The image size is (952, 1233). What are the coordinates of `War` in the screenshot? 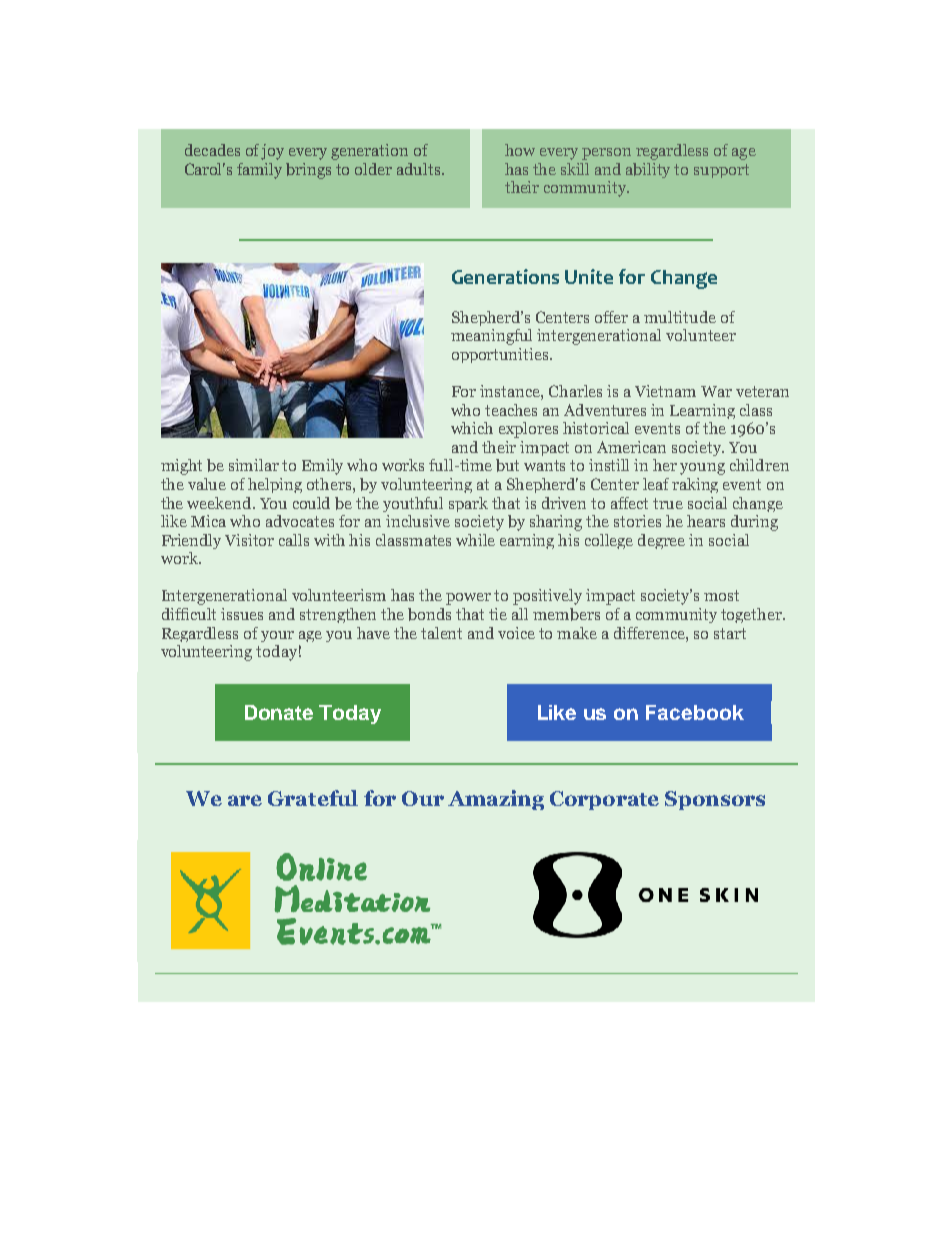 It's located at (716, 391).
